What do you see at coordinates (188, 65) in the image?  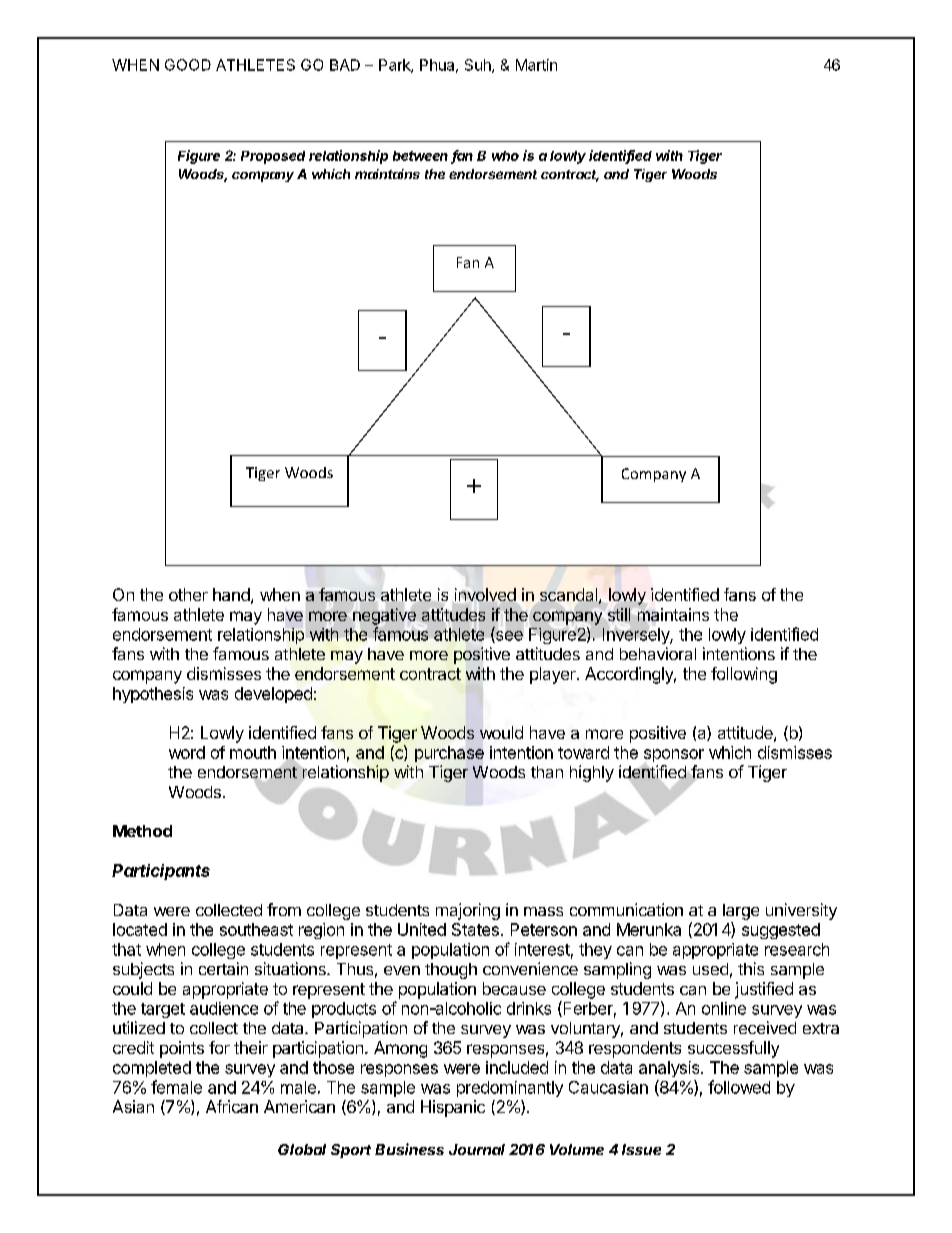 I see `GOOD` at bounding box center [188, 65].
